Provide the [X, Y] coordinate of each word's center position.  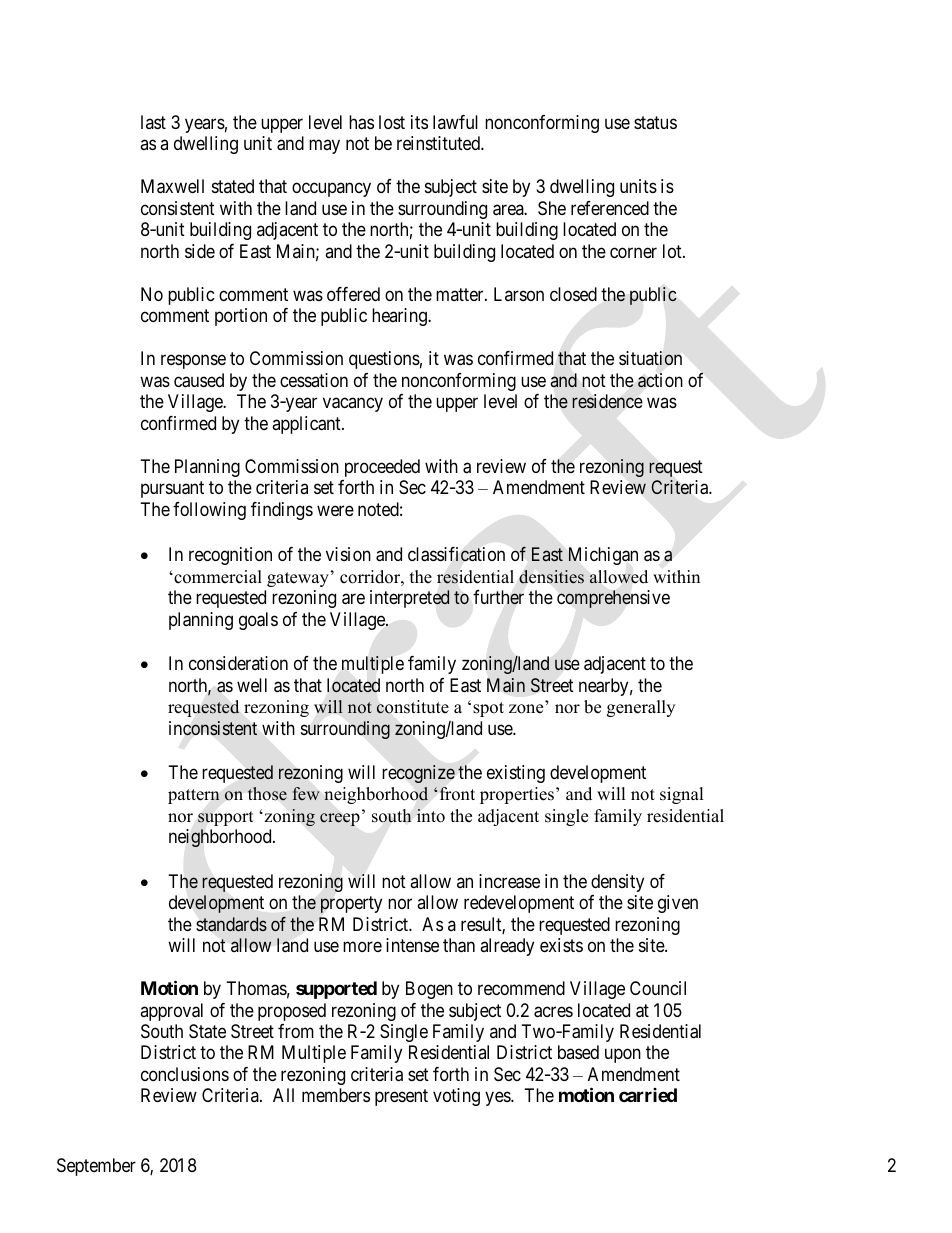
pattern [194, 796]
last [153, 122]
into [431, 816]
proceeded [382, 468]
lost [392, 122]
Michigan [603, 556]
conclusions [185, 1074]
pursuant [172, 489]
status [655, 122]
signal [682, 795]
